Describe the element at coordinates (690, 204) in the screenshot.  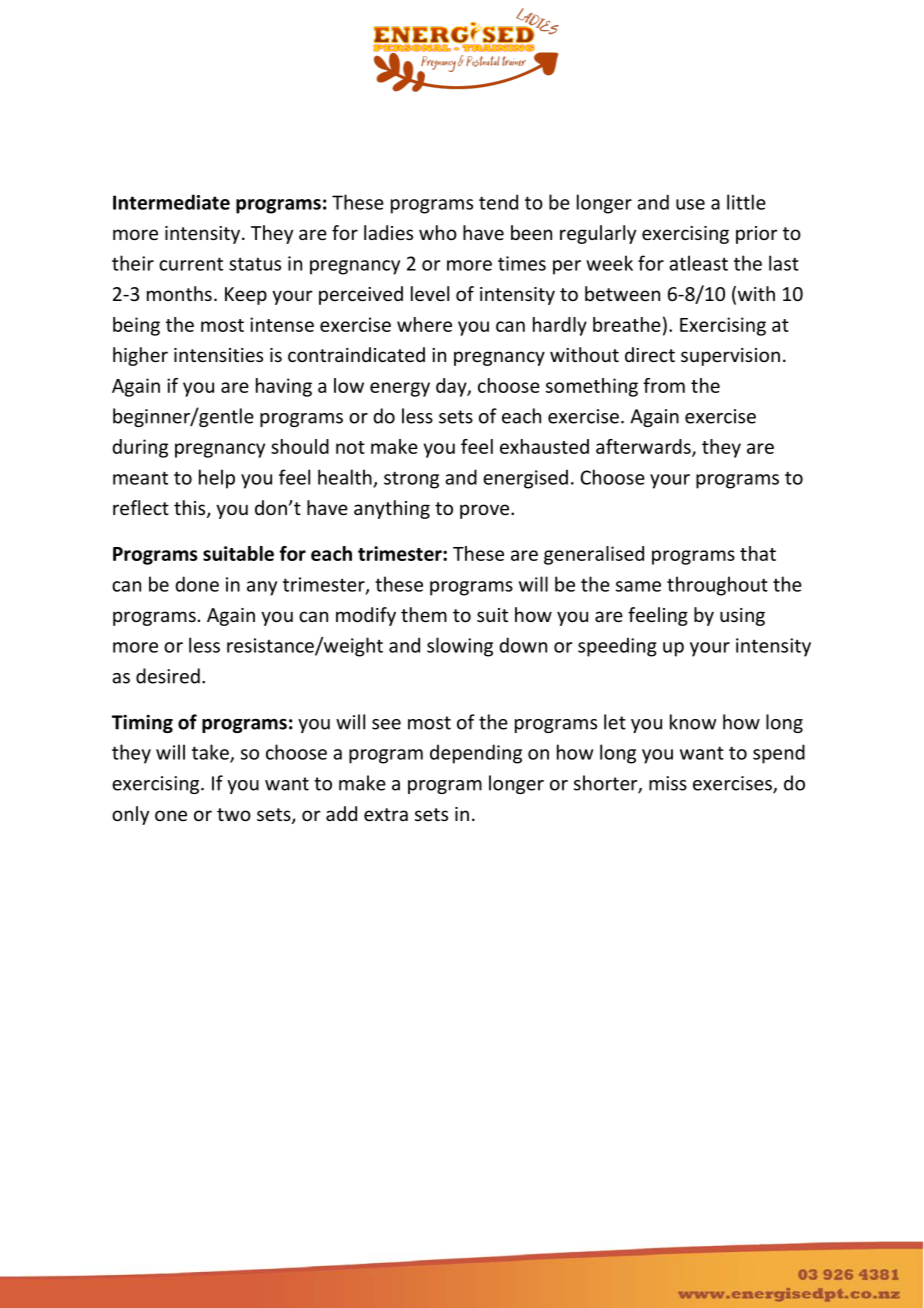
I see `use` at that location.
